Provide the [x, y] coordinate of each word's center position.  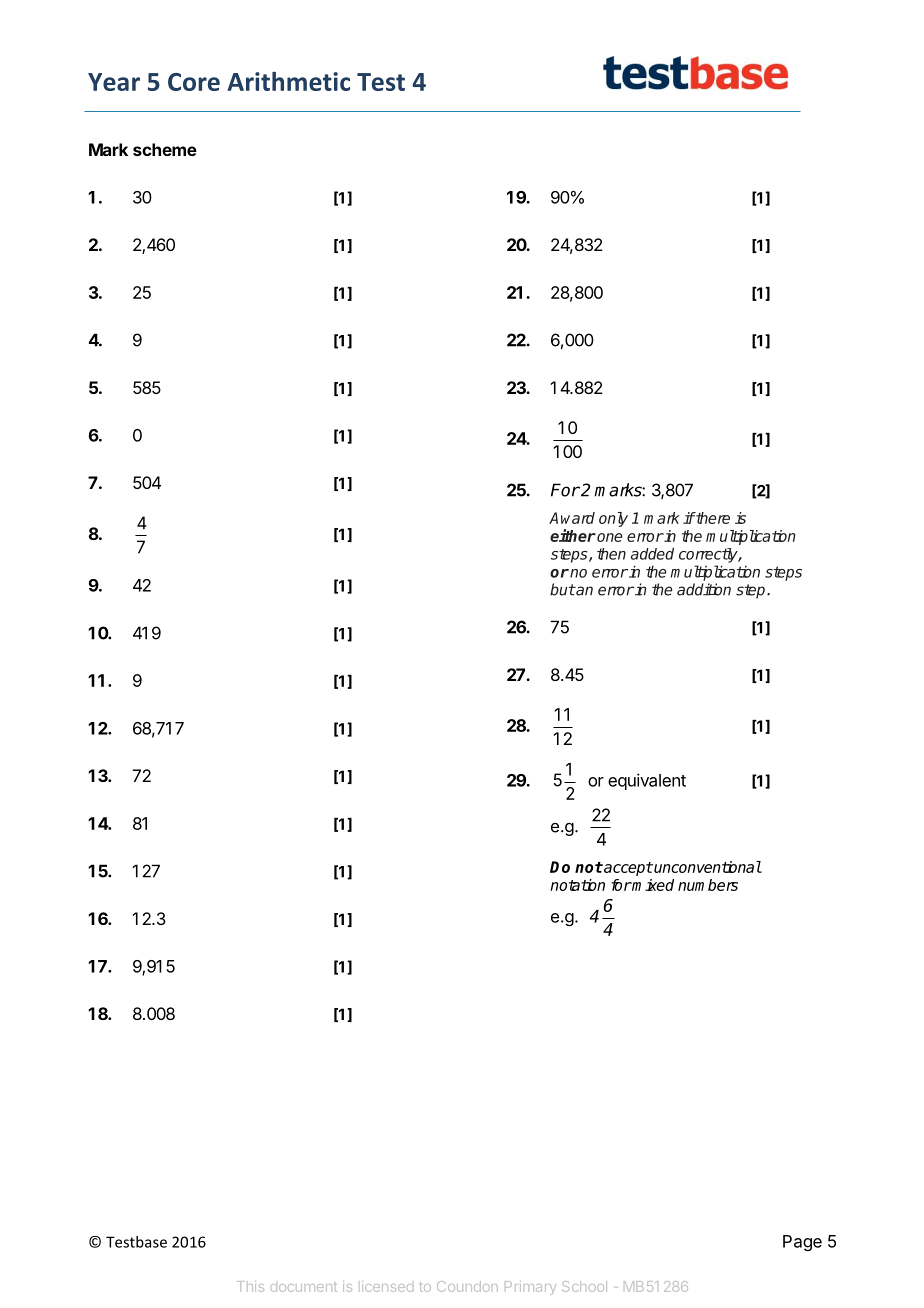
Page [802, 1243]
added [652, 553]
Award [572, 518]
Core [194, 82]
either [573, 535]
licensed [387, 1286]
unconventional [707, 867]
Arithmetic [289, 81]
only [613, 519]
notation [577, 885]
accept [627, 869]
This [250, 1286]
